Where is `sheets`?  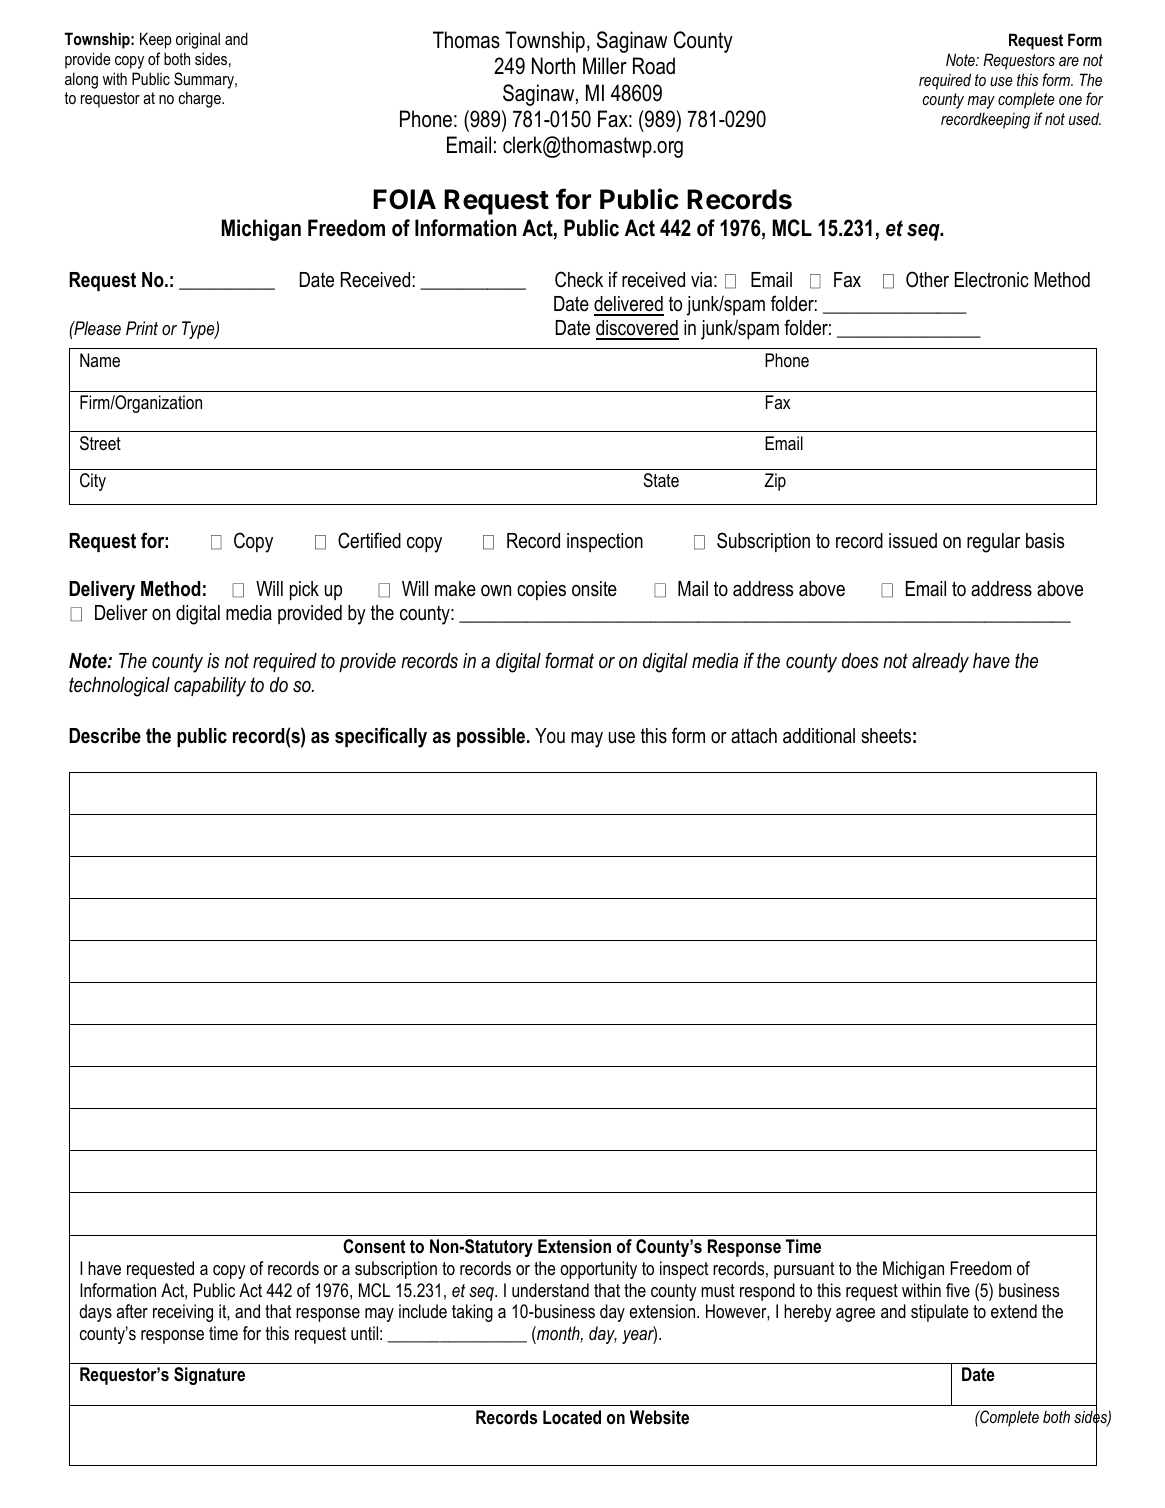 sheets is located at coordinates (886, 736).
